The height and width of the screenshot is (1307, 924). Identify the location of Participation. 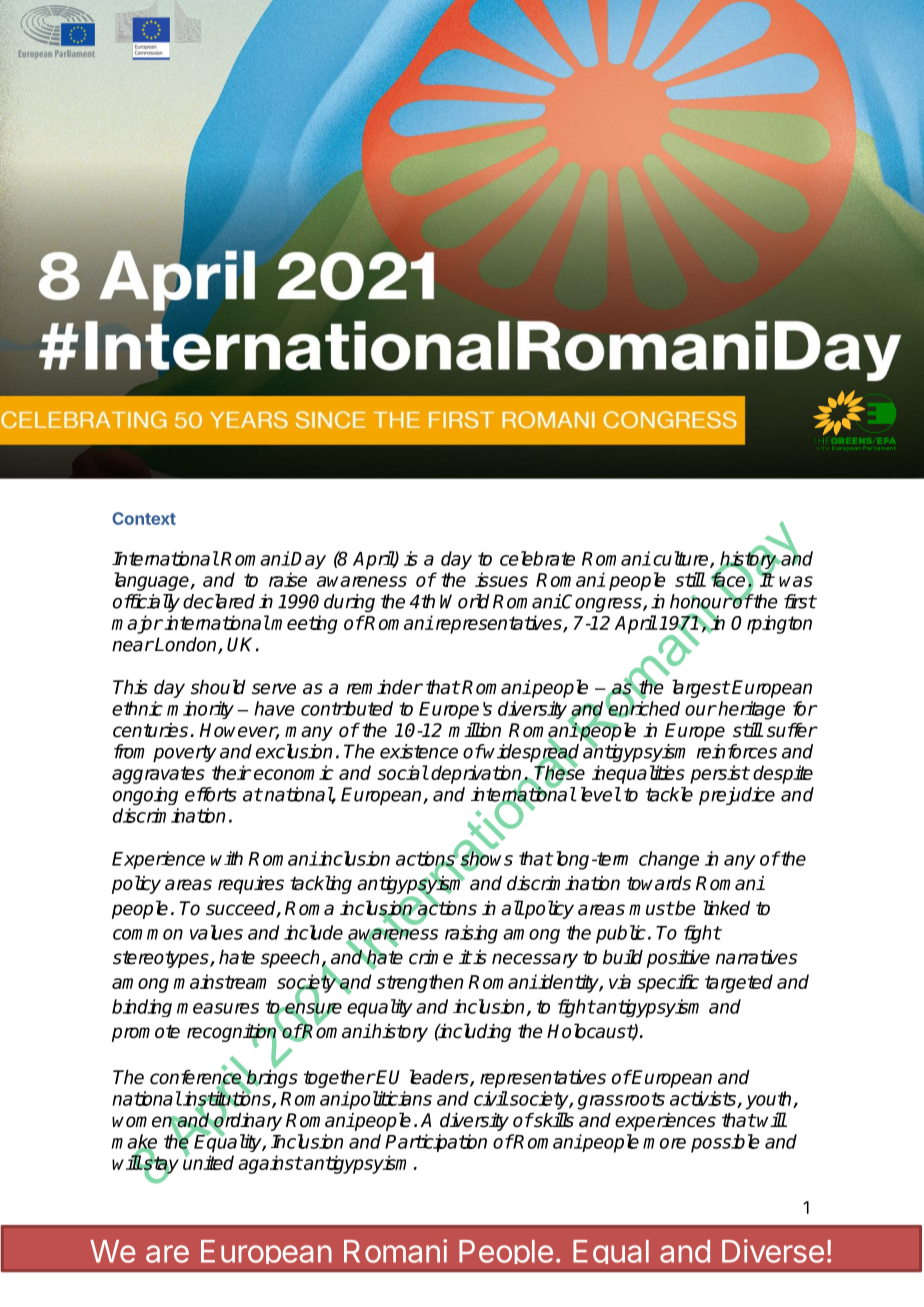
(436, 1143).
